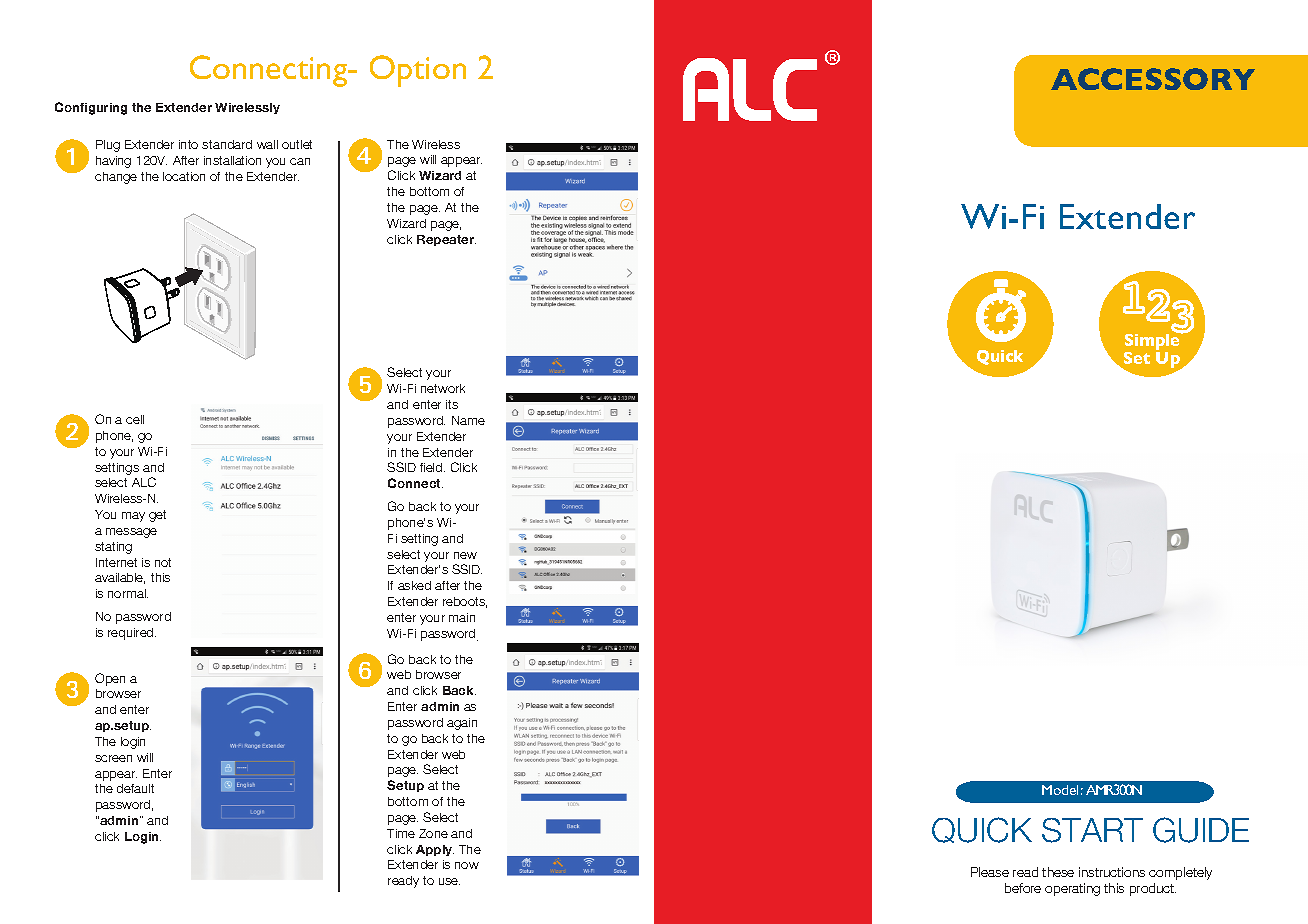  Describe the element at coordinates (1153, 79) in the screenshot. I see `ACCESSORY` at that location.
